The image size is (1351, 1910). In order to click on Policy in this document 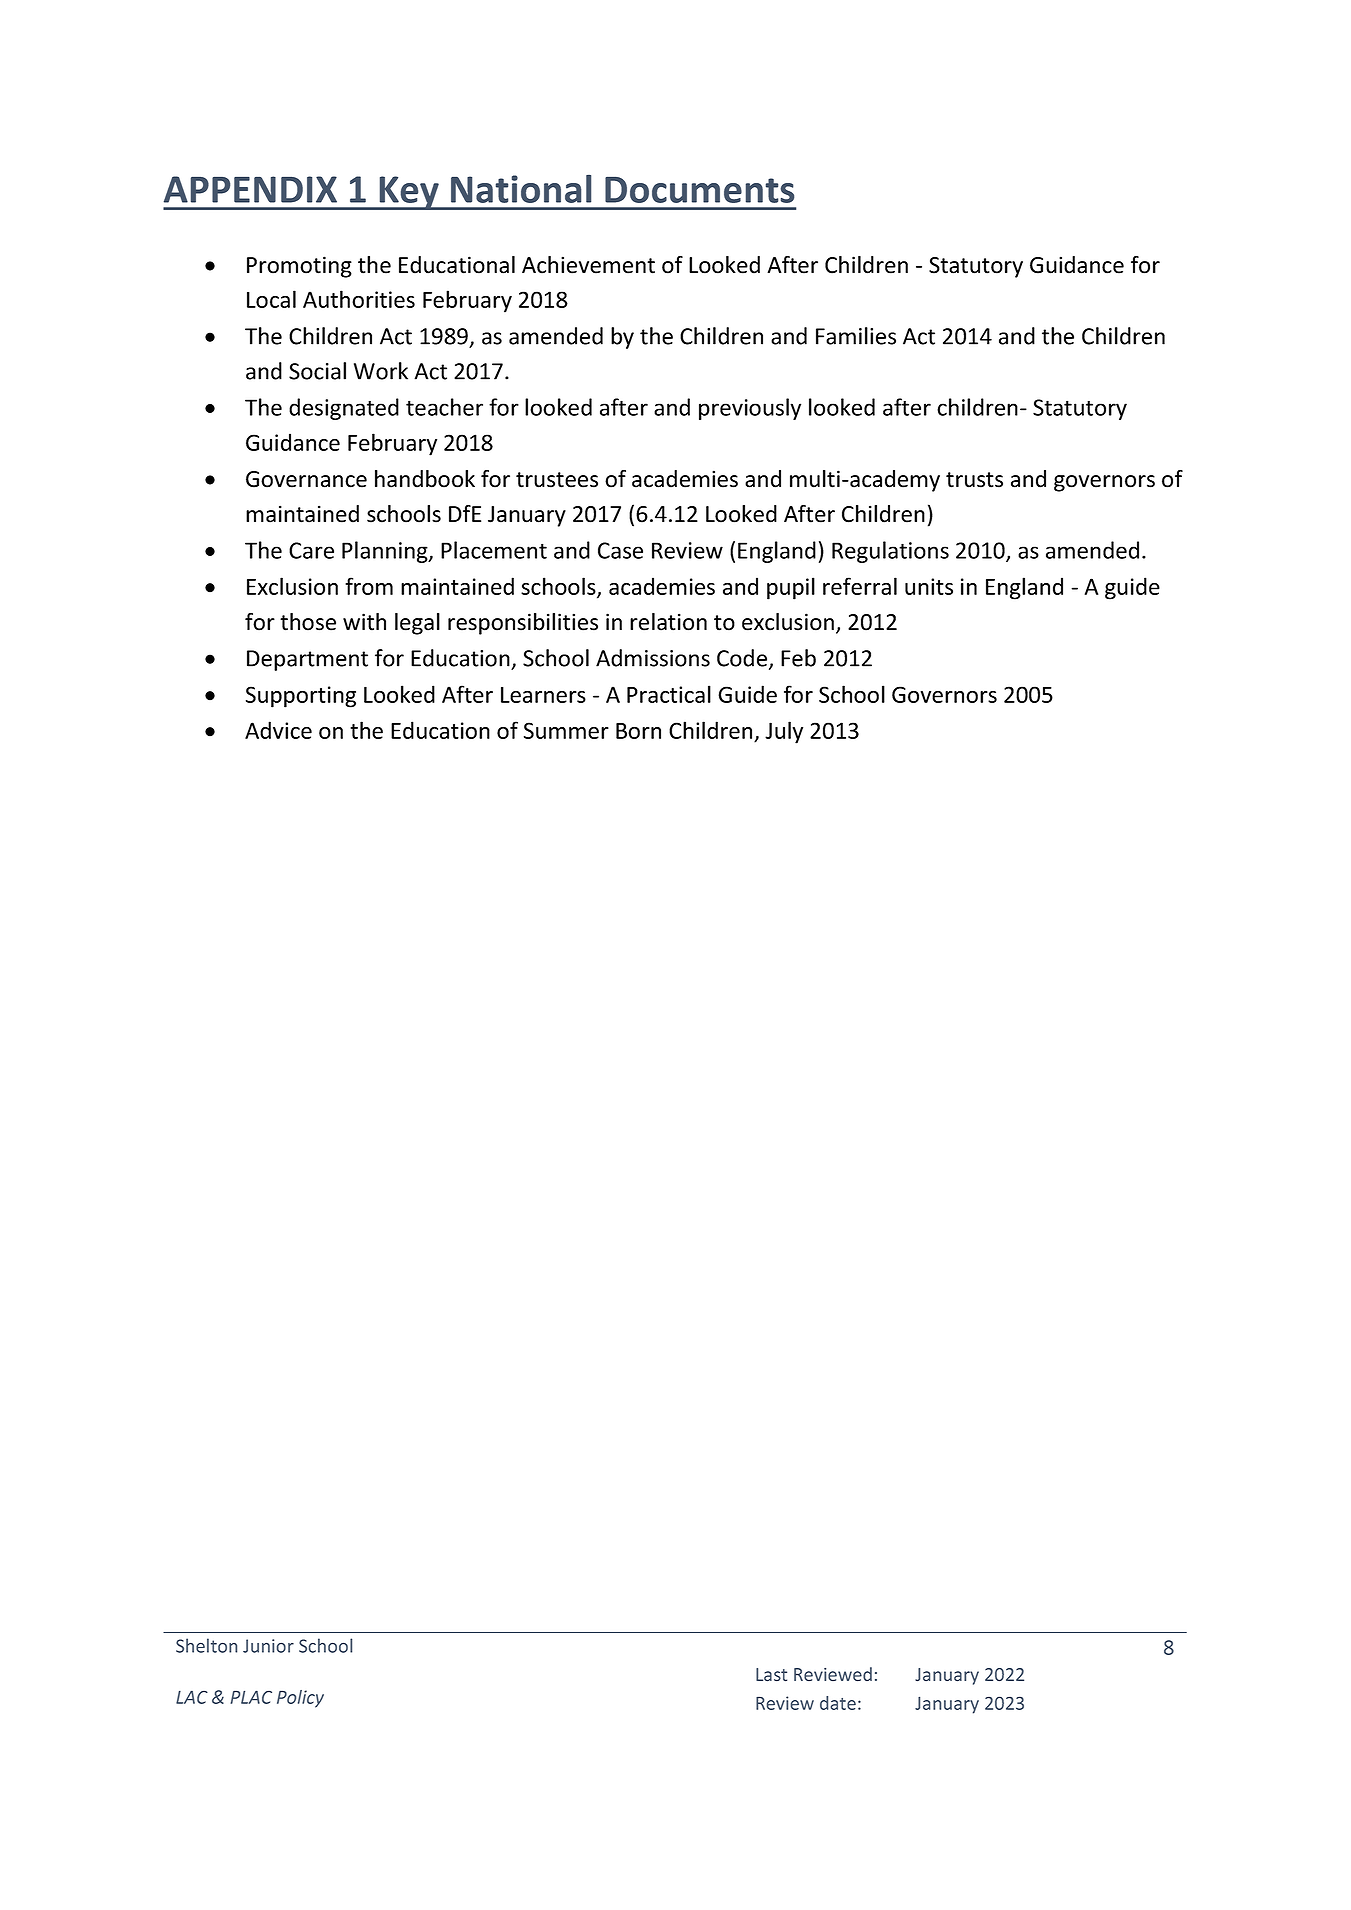, I will do `click(300, 1699)`.
